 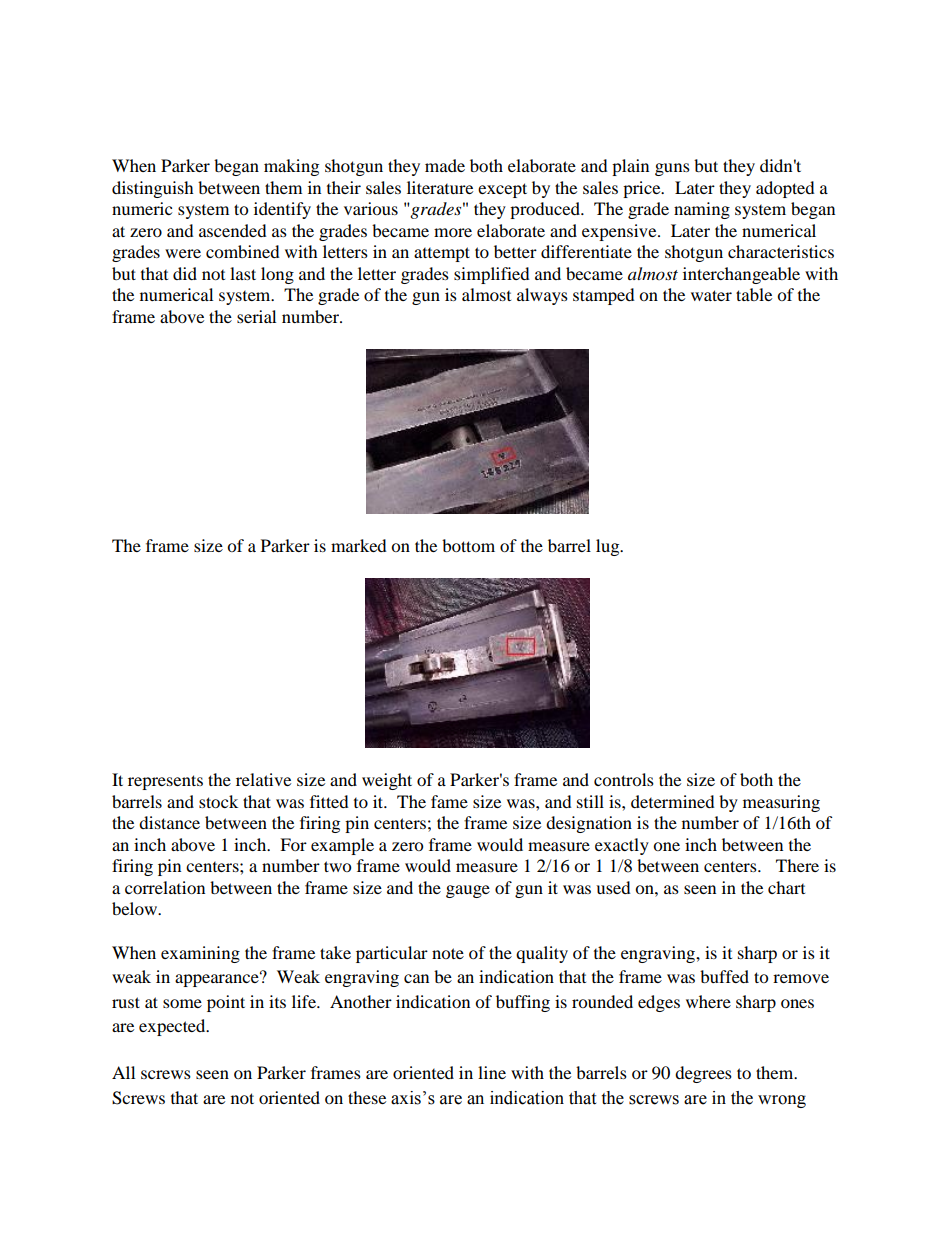 I want to click on gauge, so click(x=468, y=891).
